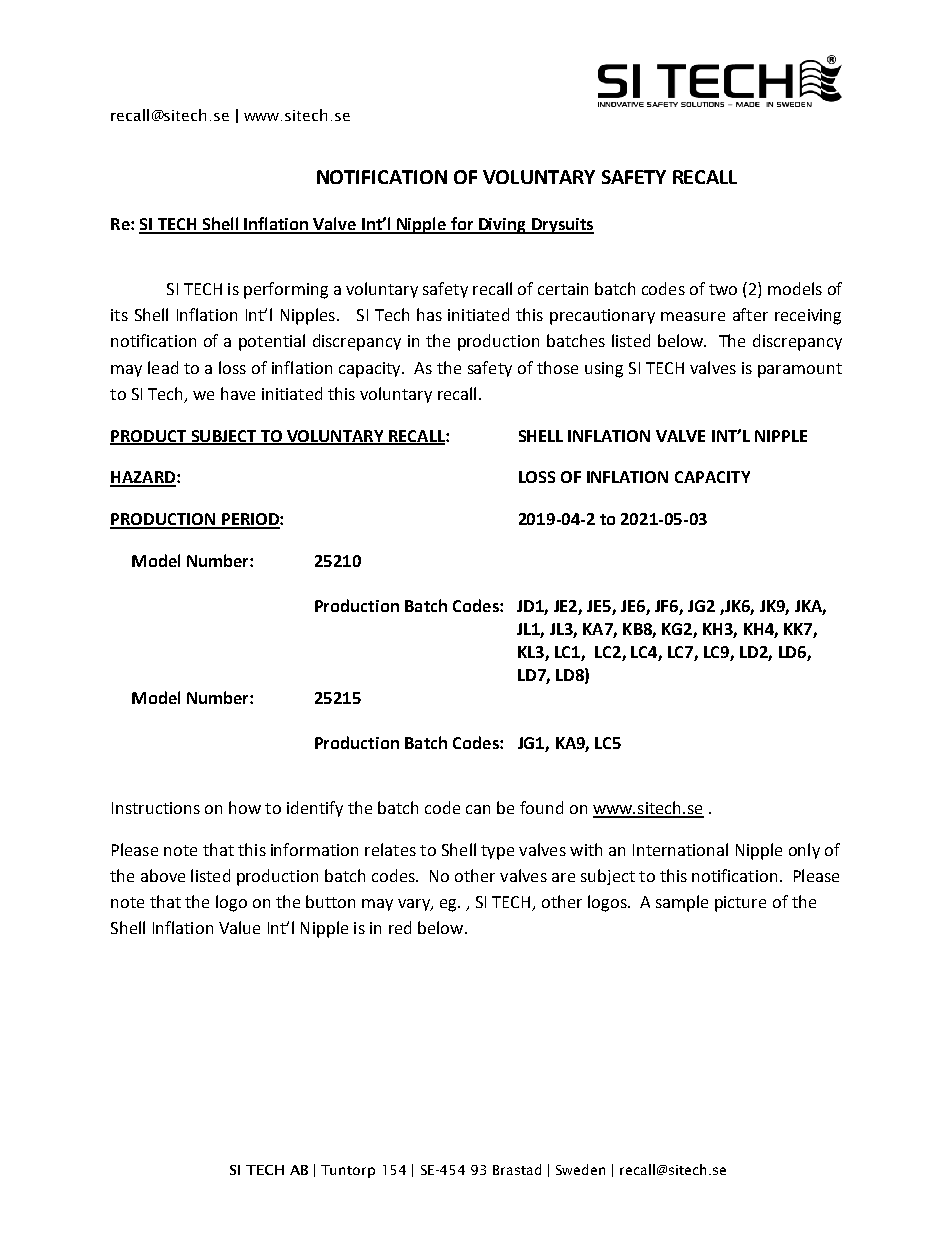 The image size is (952, 1233). Describe the element at coordinates (723, 289) in the screenshot. I see `two` at that location.
